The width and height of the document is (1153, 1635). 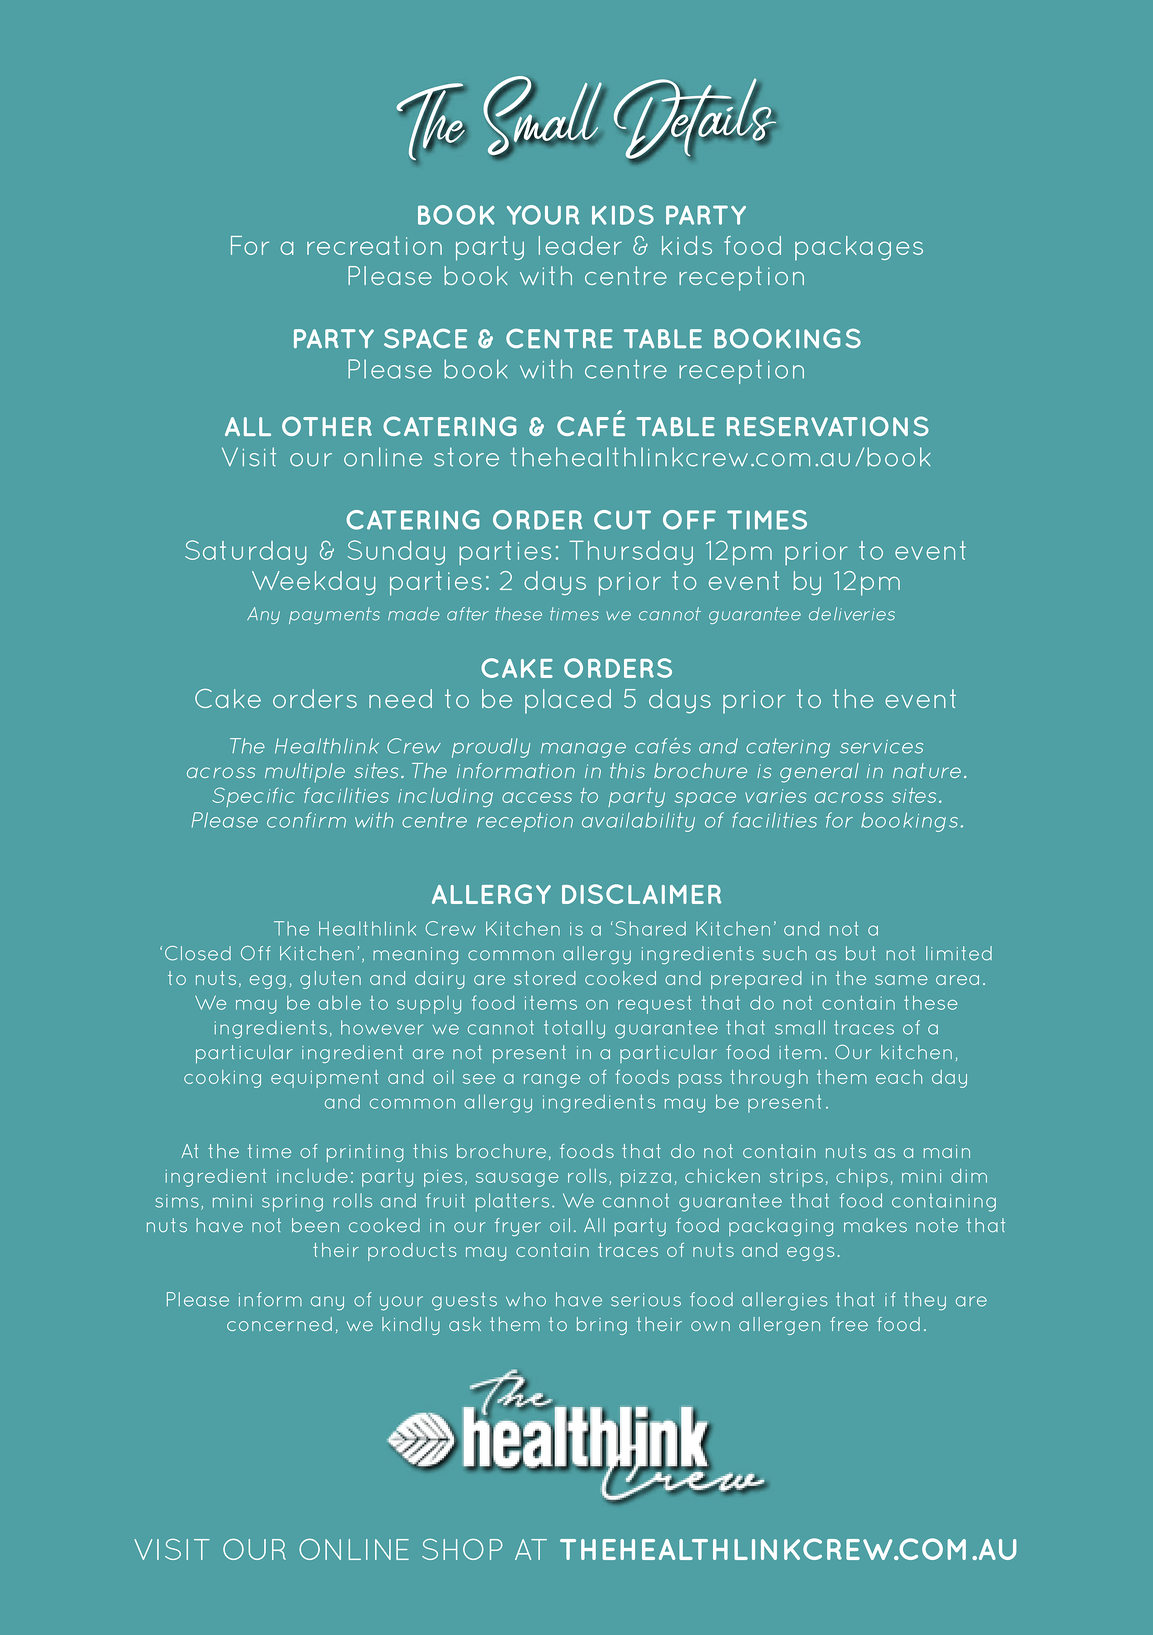 I want to click on SHOP, so click(x=462, y=1549).
